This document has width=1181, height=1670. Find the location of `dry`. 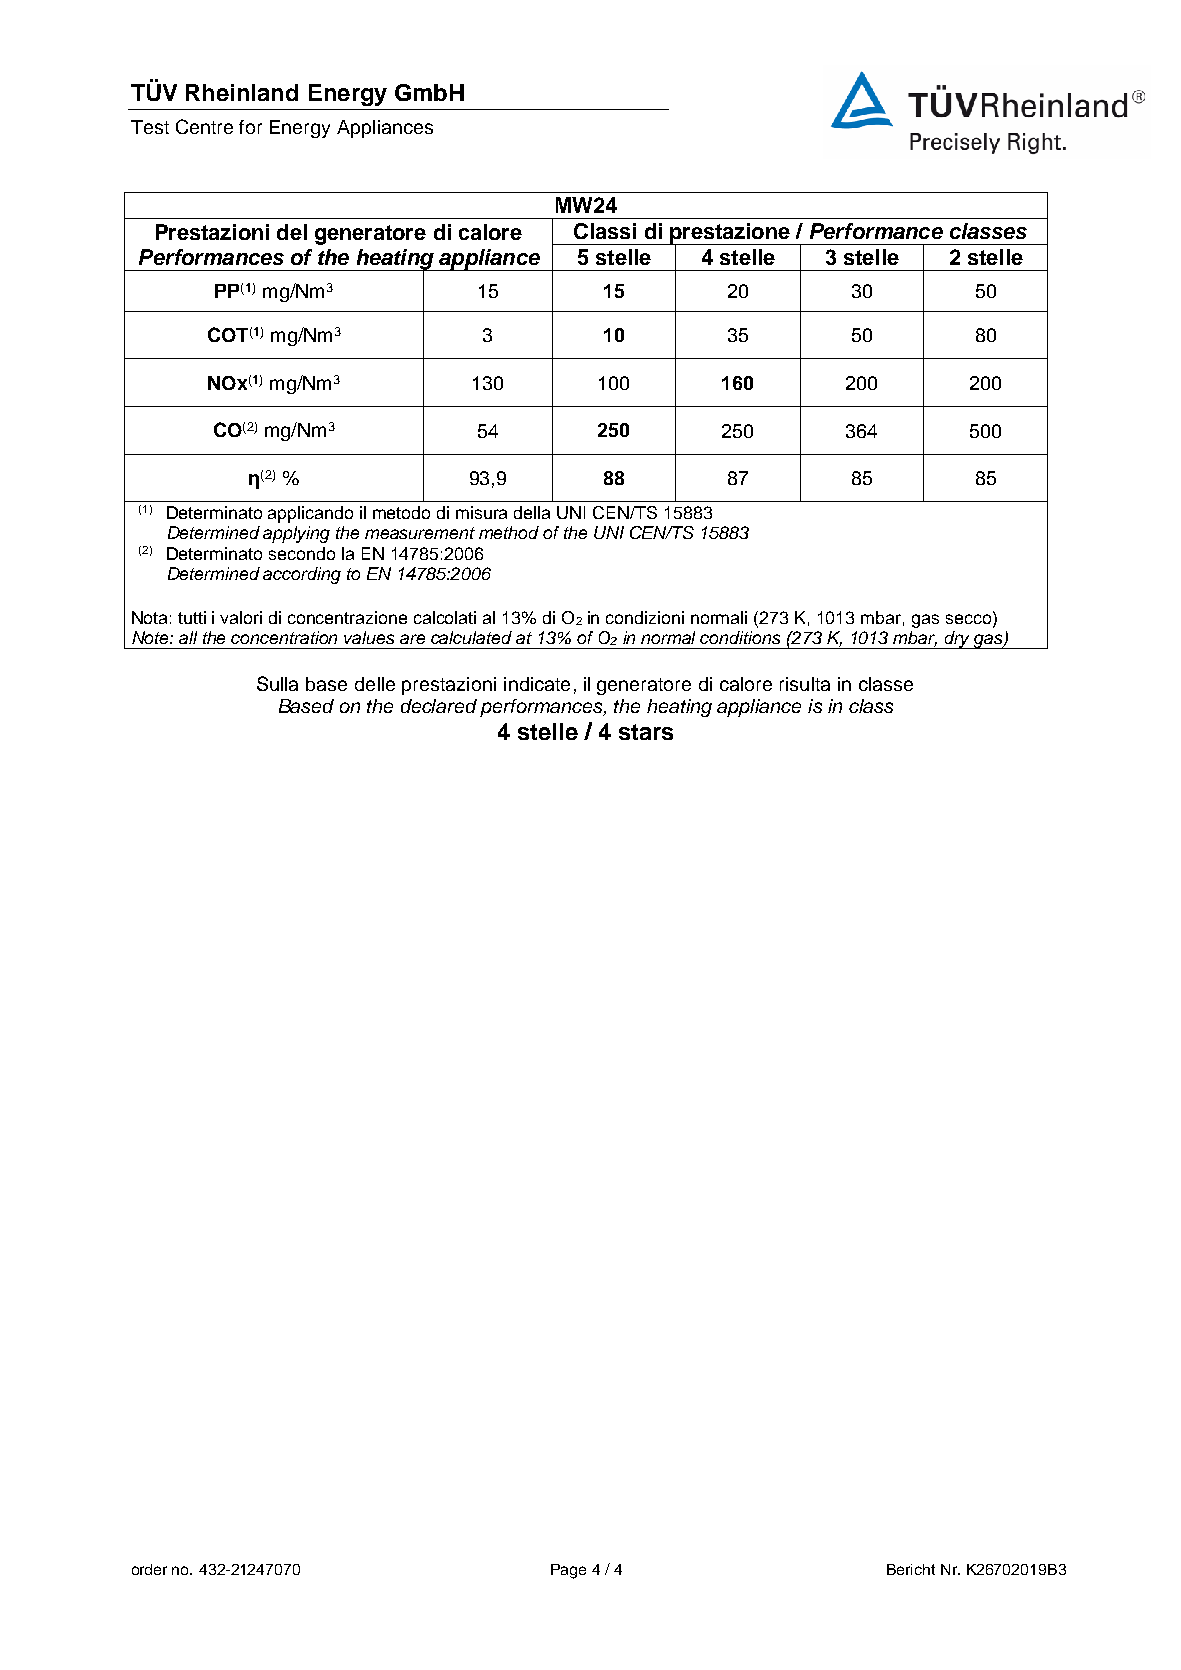

dry is located at coordinates (958, 640).
